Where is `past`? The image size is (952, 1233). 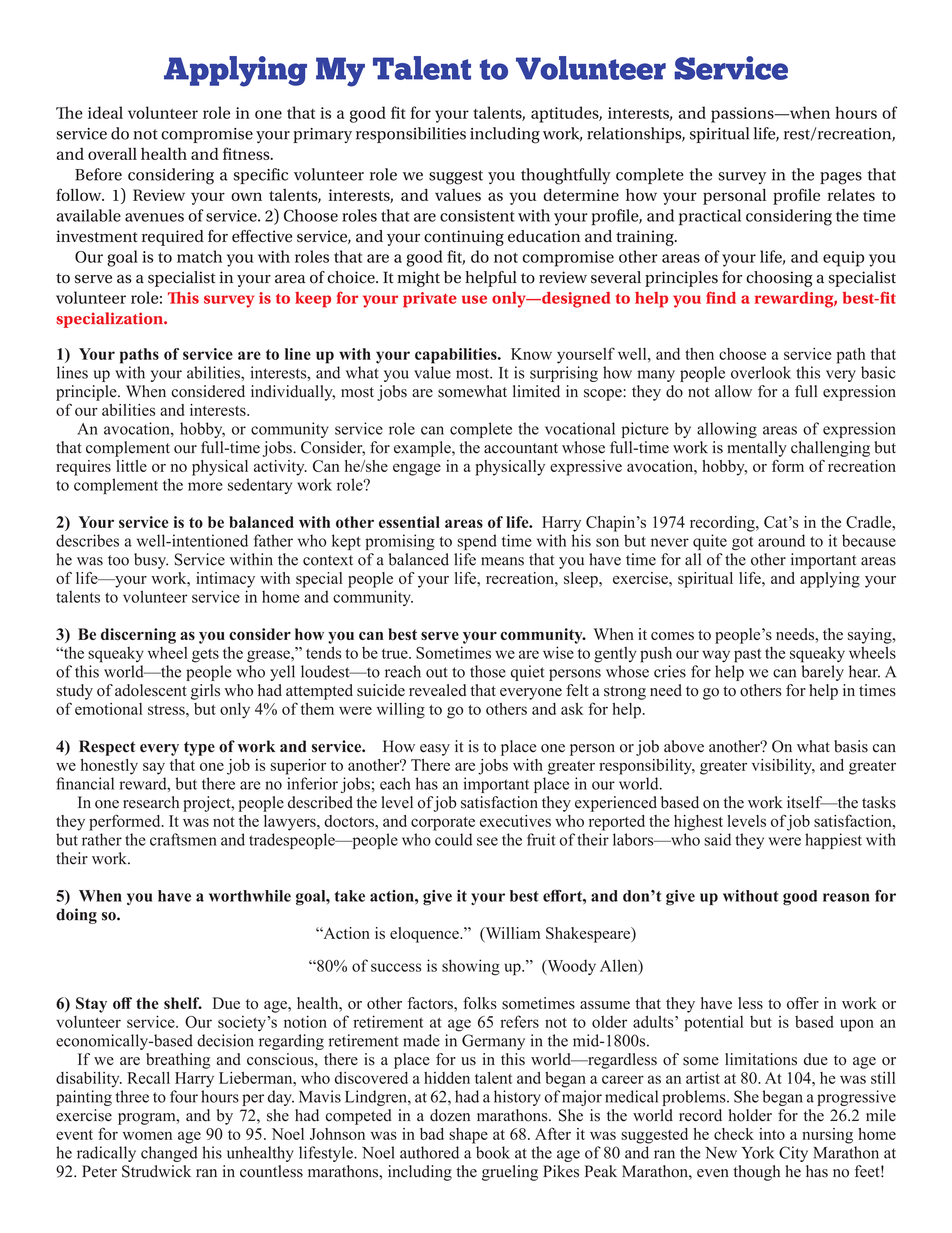
past is located at coordinates (747, 656).
